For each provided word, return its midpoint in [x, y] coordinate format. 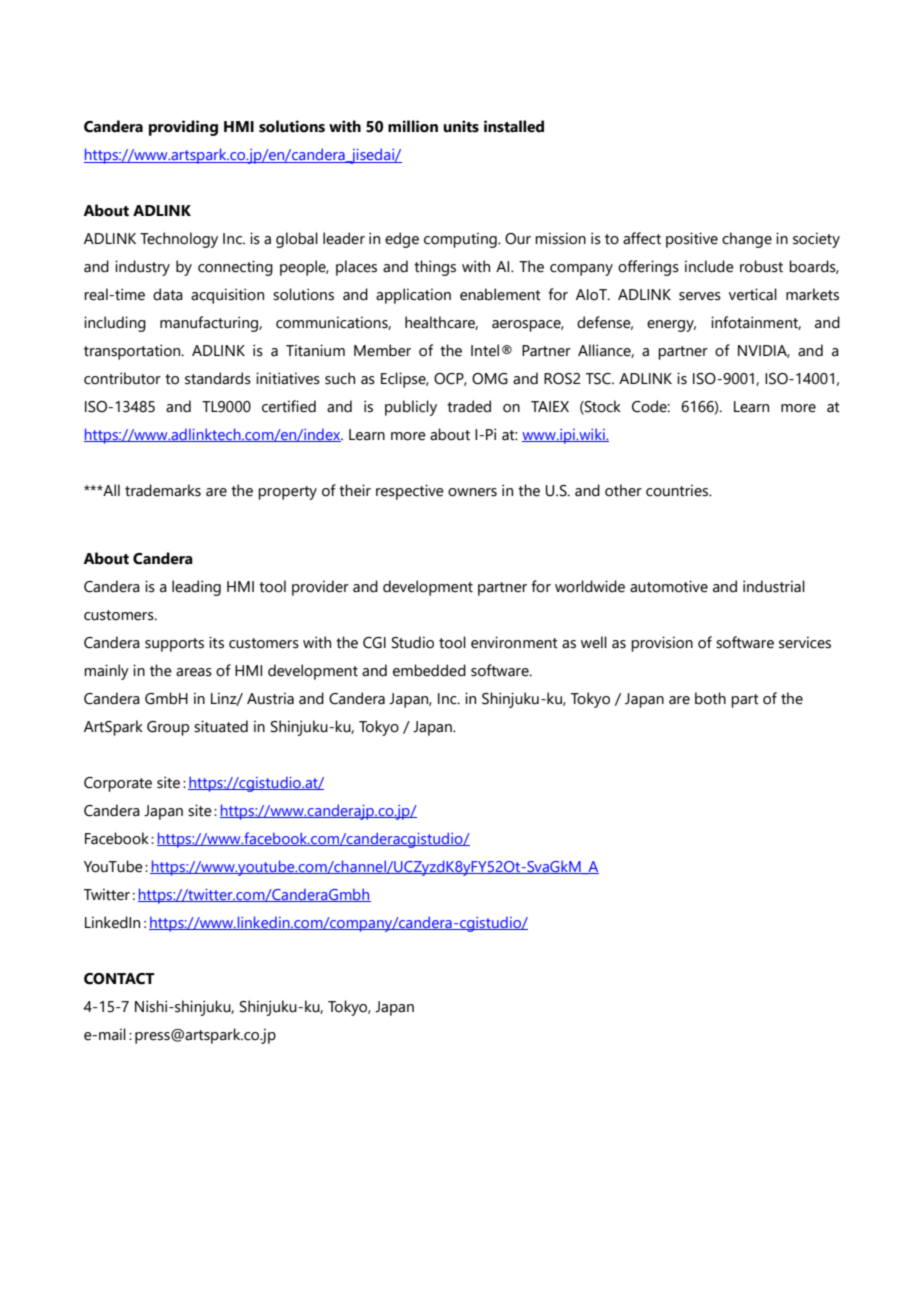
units [461, 126]
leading [196, 588]
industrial [774, 586]
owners [472, 492]
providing [183, 128]
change [747, 240]
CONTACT [119, 979]
